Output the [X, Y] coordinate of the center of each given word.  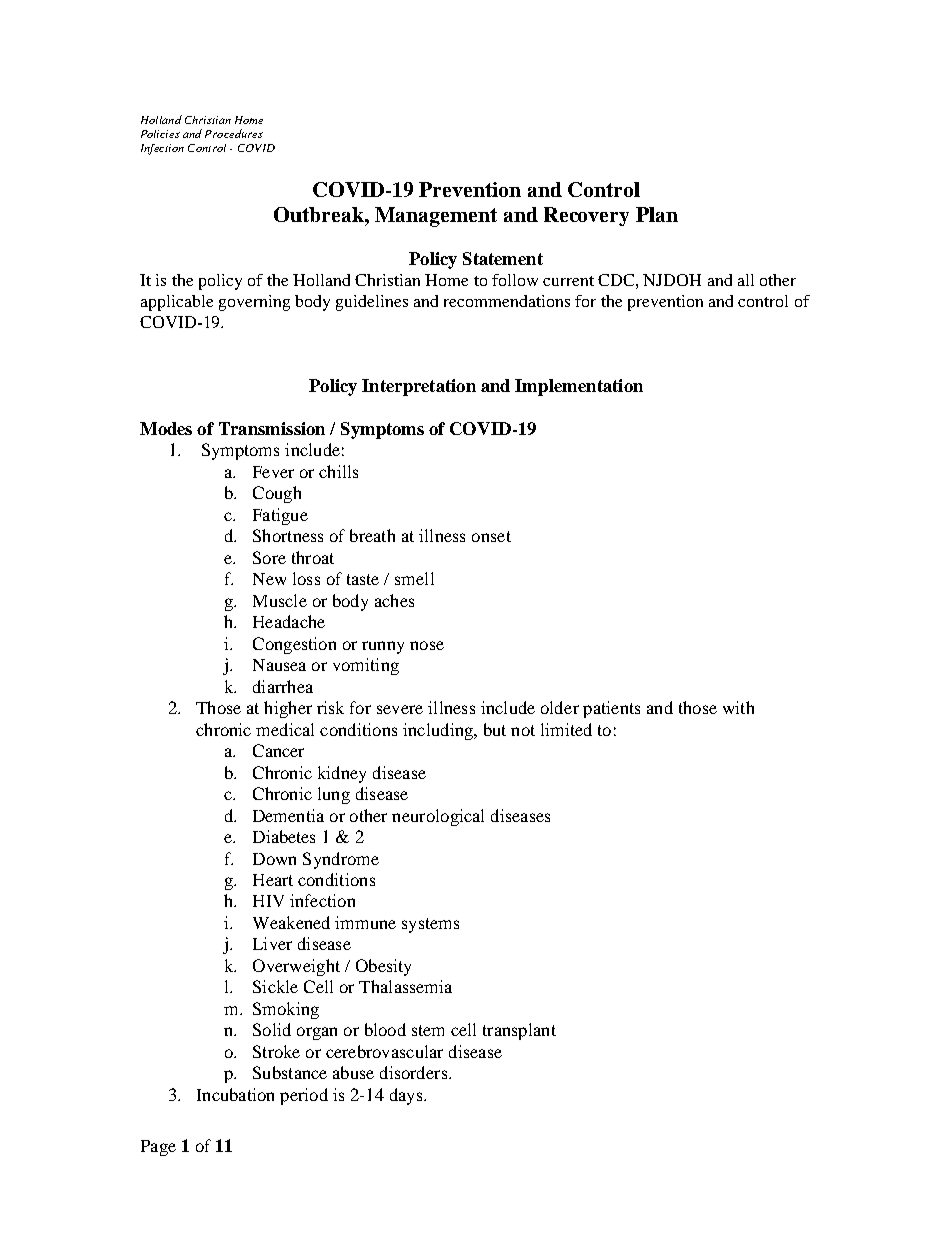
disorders [415, 1072]
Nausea [279, 665]
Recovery [586, 216]
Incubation [235, 1094]
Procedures [234, 133]
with [738, 707]
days [407, 1096]
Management [436, 217]
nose [427, 645]
